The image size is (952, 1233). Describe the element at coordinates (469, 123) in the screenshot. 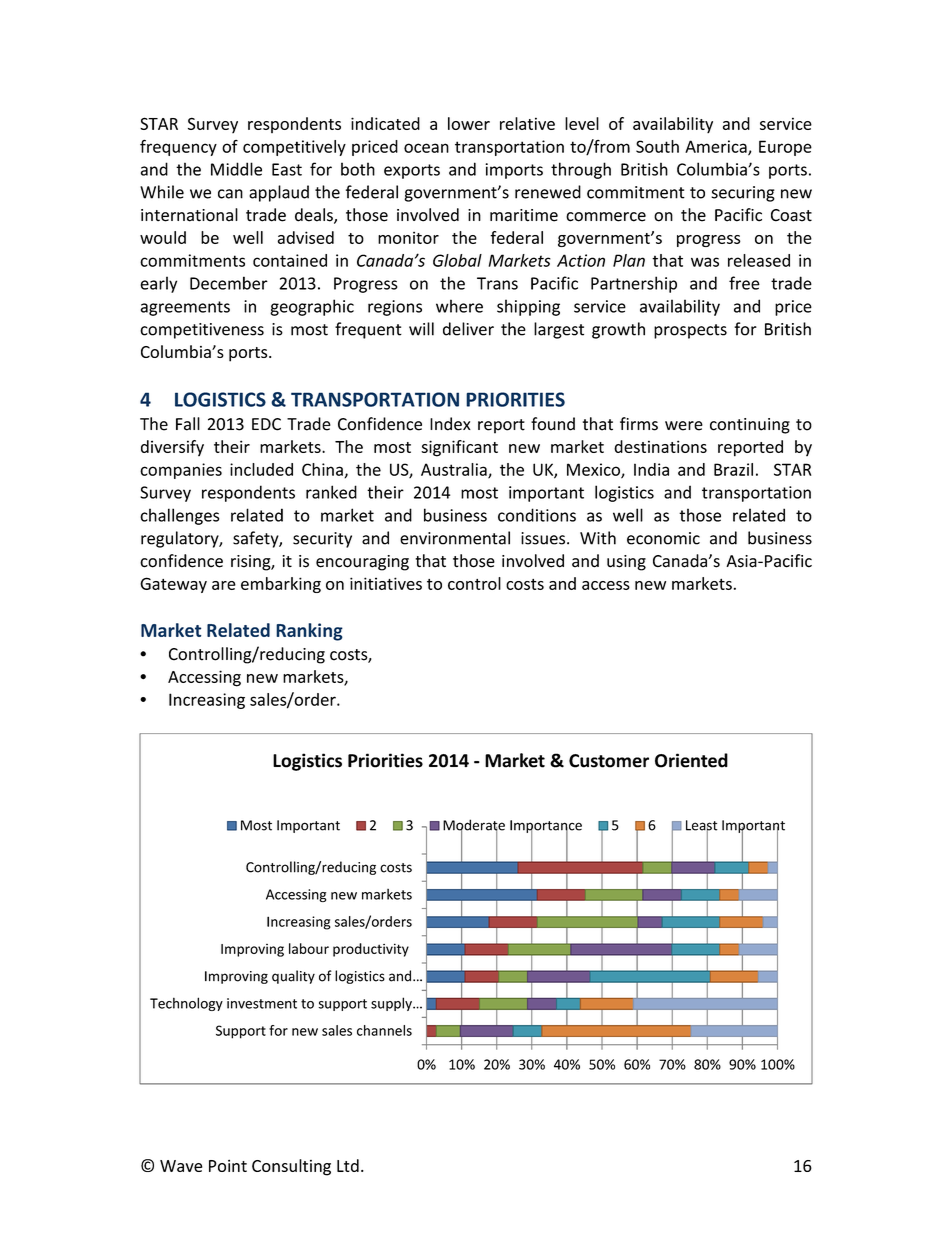

I see `lower` at that location.
